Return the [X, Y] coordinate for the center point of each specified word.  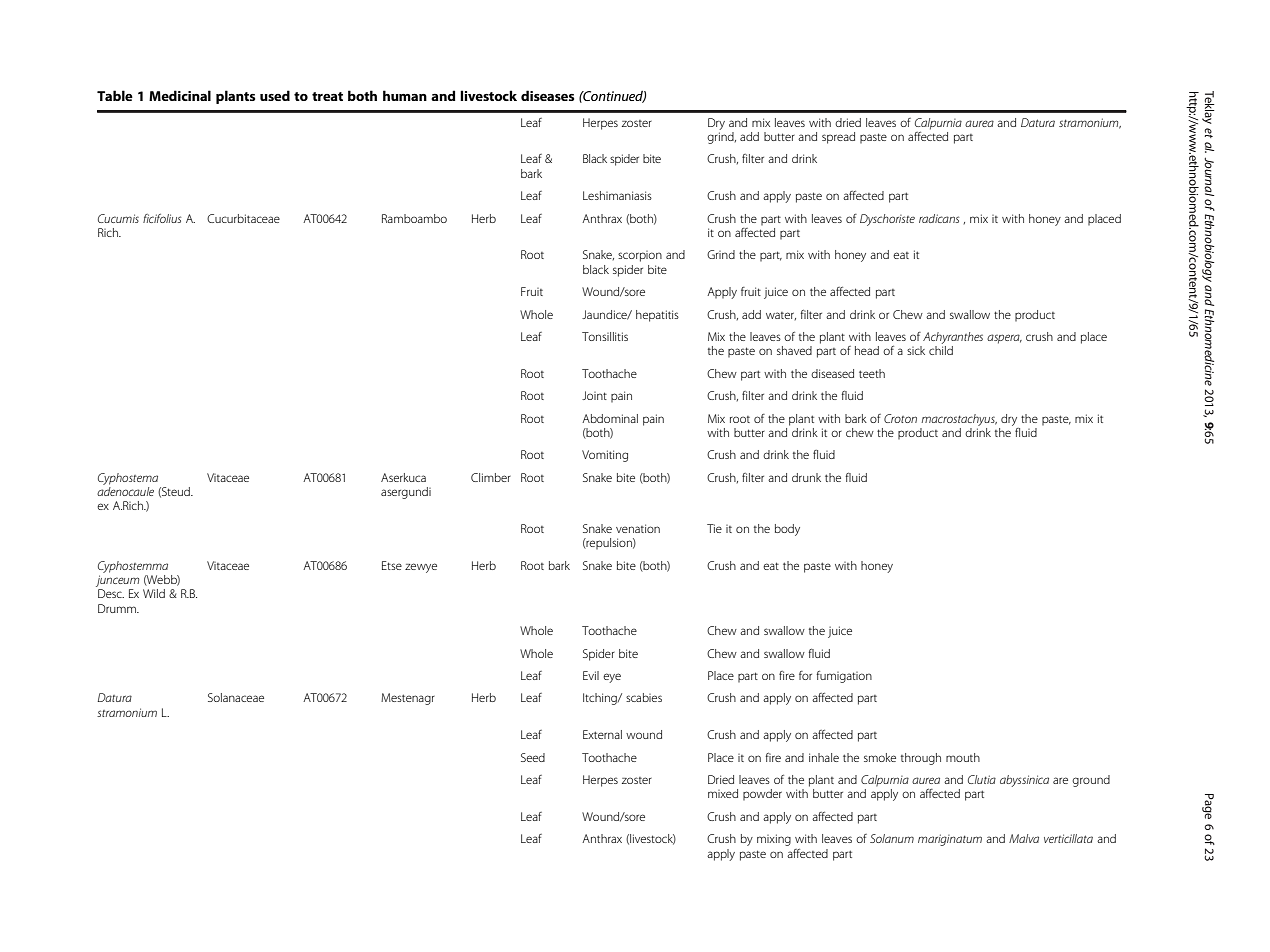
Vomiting [605, 456]
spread [838, 138]
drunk [806, 477]
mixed [723, 793]
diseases [547, 95]
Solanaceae [236, 697]
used [275, 95]
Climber [491, 477]
